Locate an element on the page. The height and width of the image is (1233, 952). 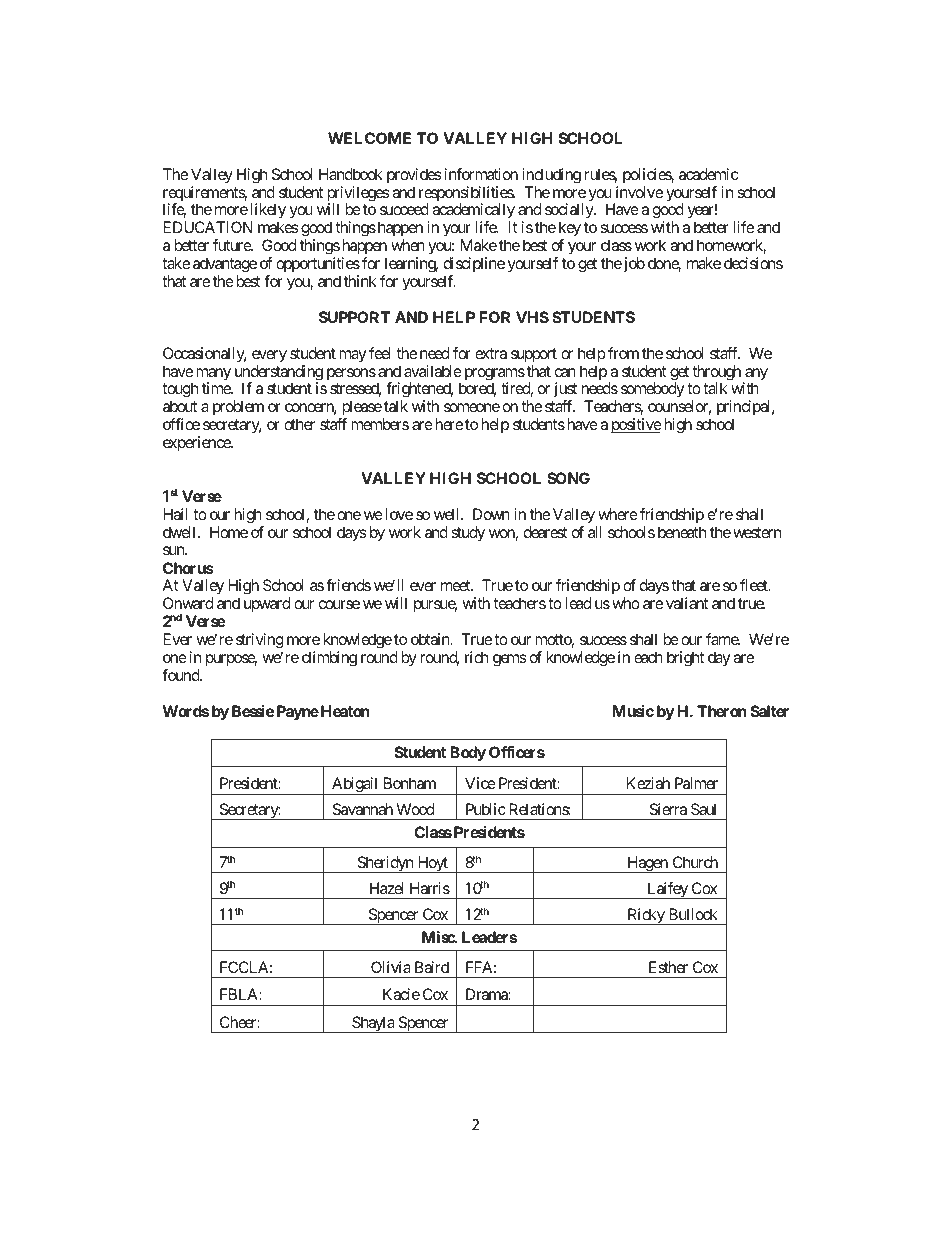
likely is located at coordinates (268, 211).
